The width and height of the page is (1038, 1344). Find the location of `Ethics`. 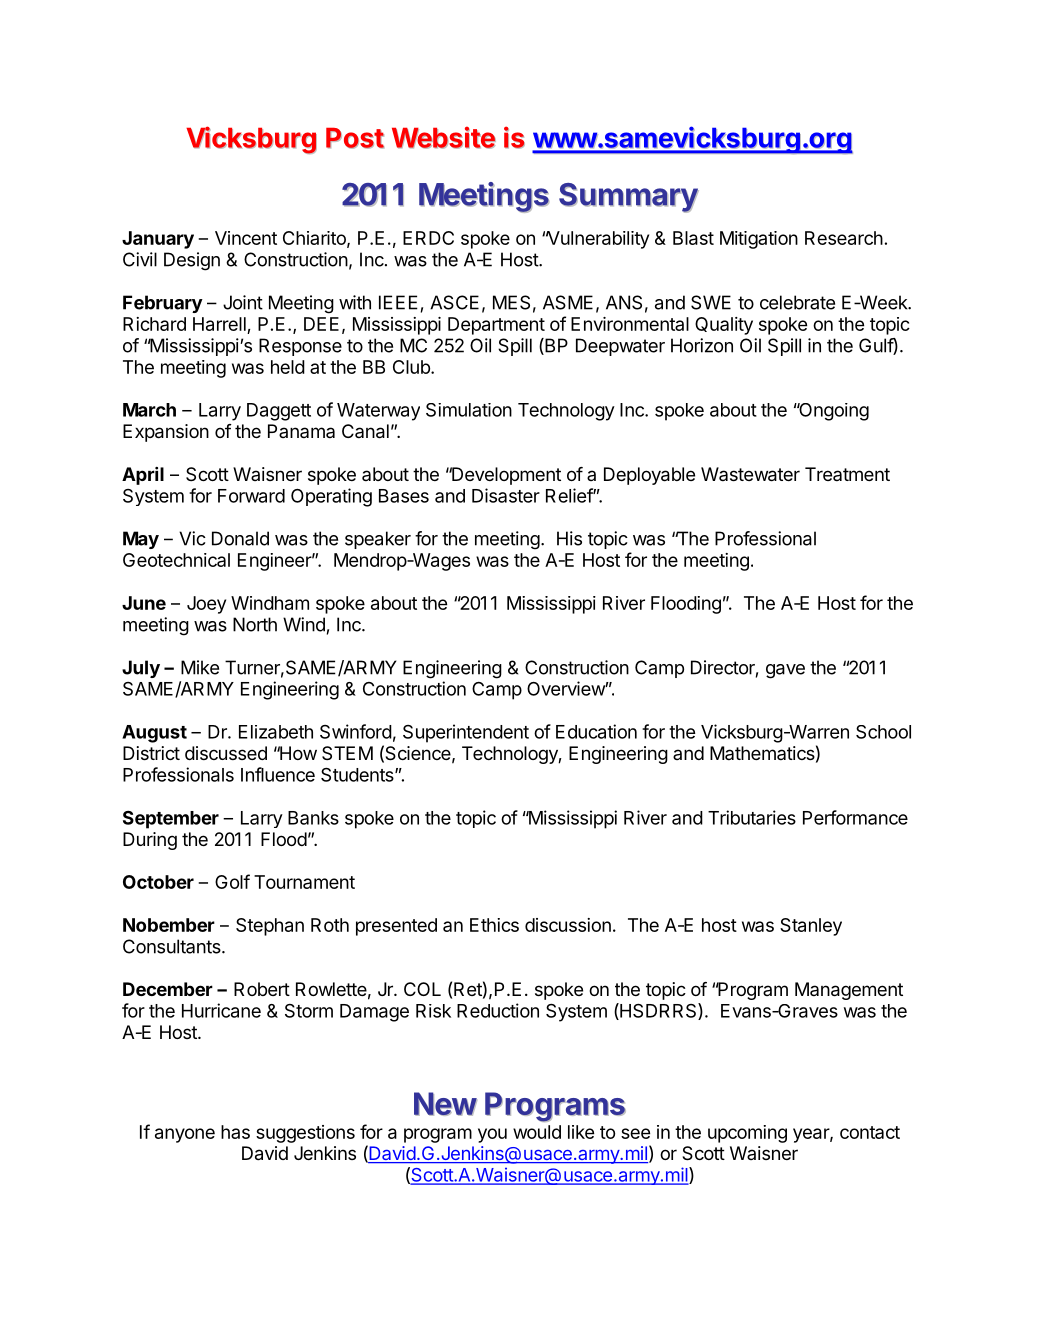

Ethics is located at coordinates (494, 925).
